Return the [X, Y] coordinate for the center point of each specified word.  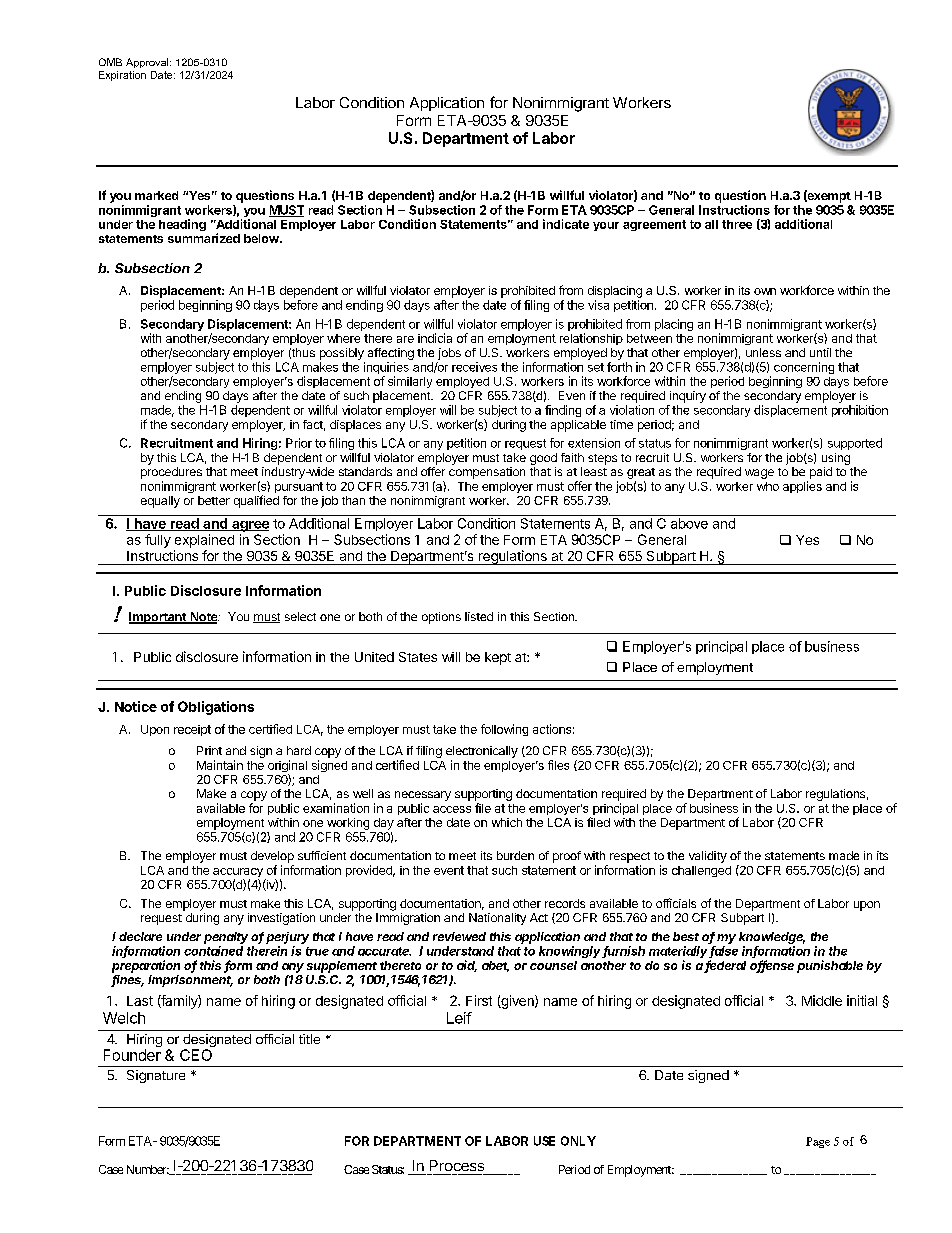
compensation [487, 473]
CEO [196, 1055]
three [737, 224]
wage [759, 474]
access [452, 809]
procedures [171, 473]
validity [708, 857]
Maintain [220, 765]
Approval [148, 63]
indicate [566, 224]
